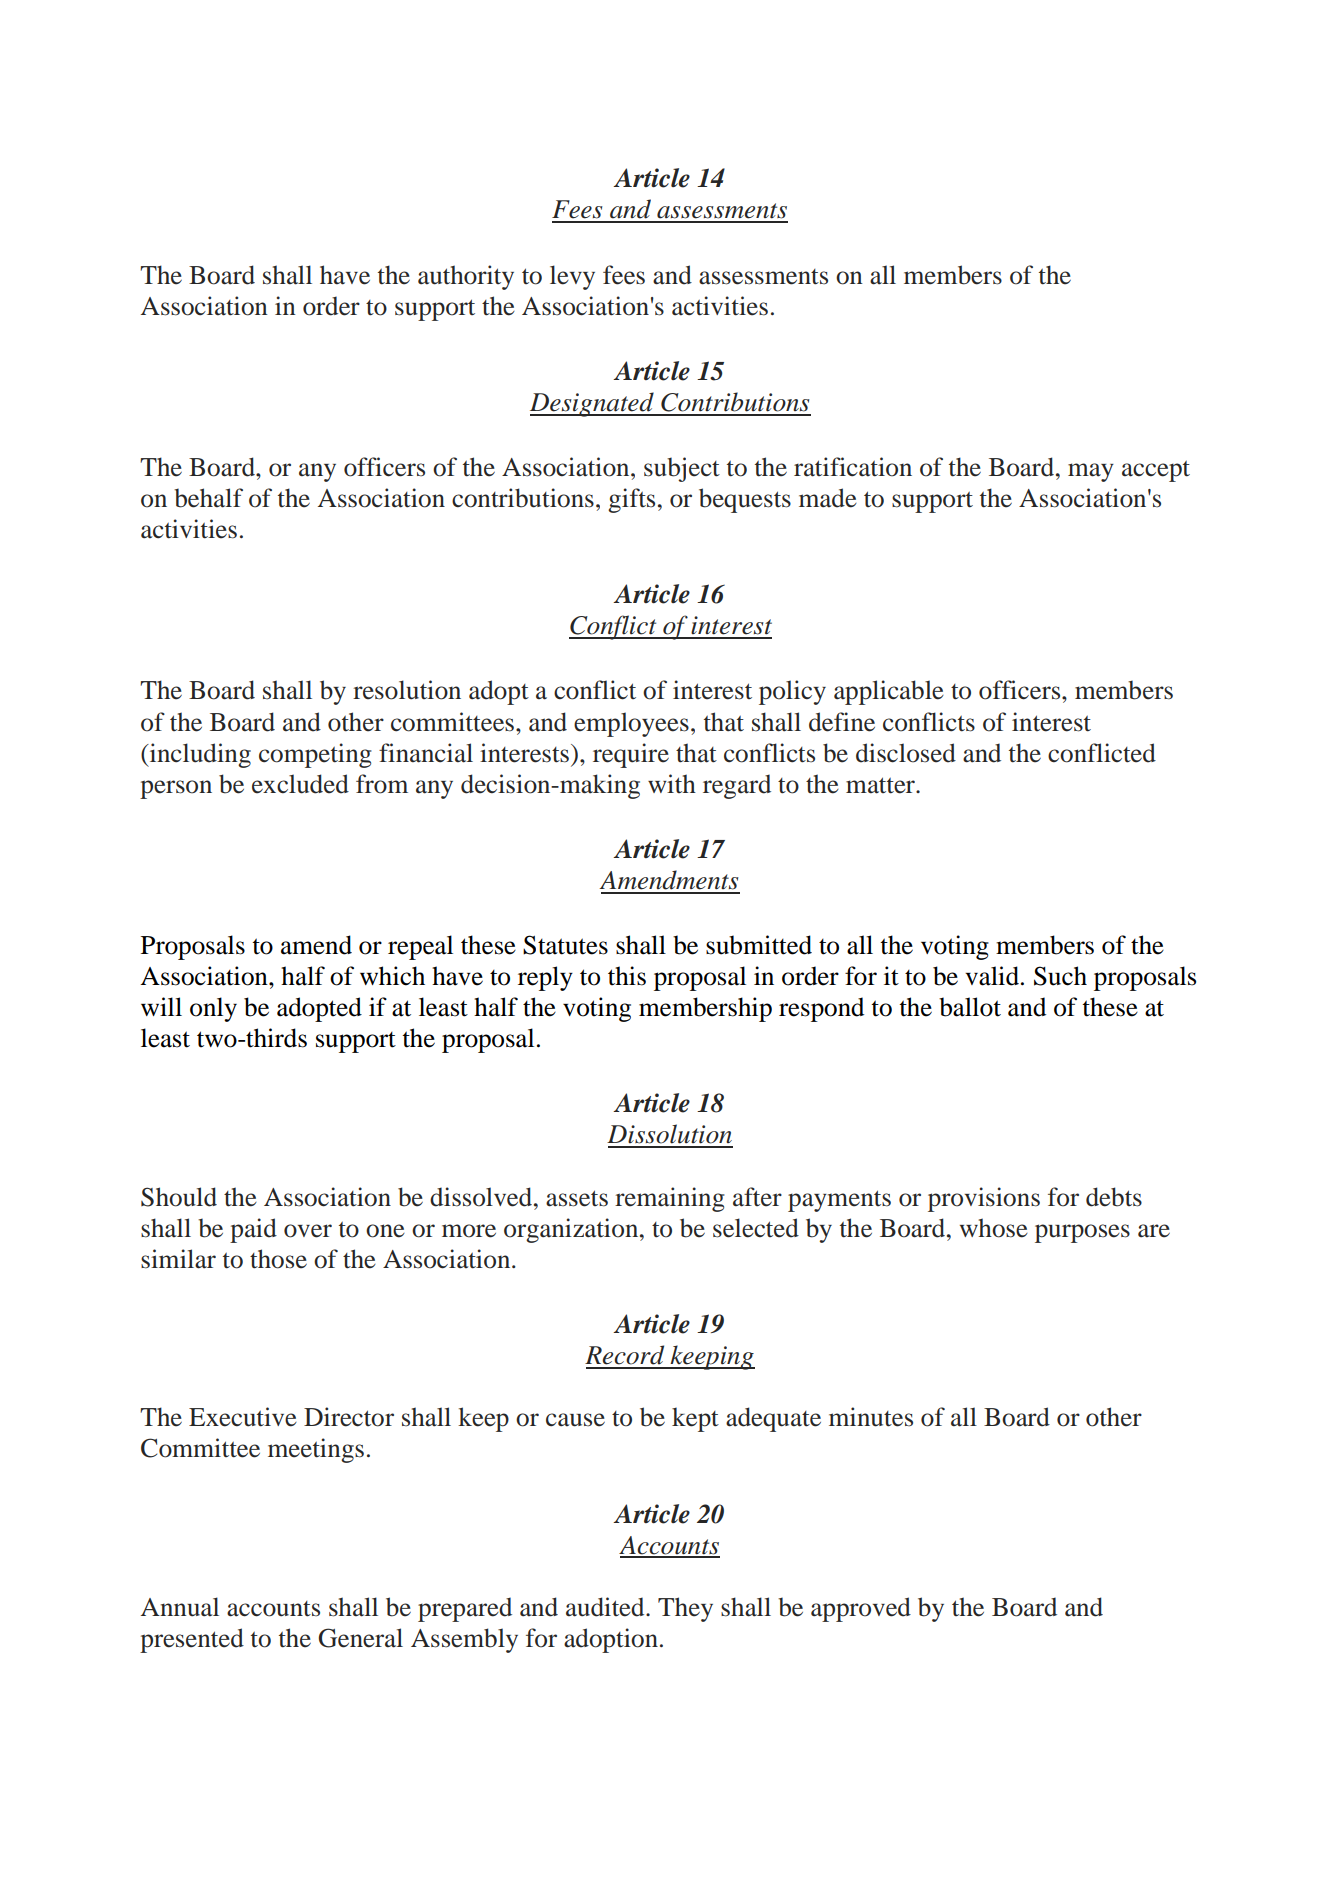  What do you see at coordinates (861, 1609) in the document?
I see `approved` at bounding box center [861, 1609].
